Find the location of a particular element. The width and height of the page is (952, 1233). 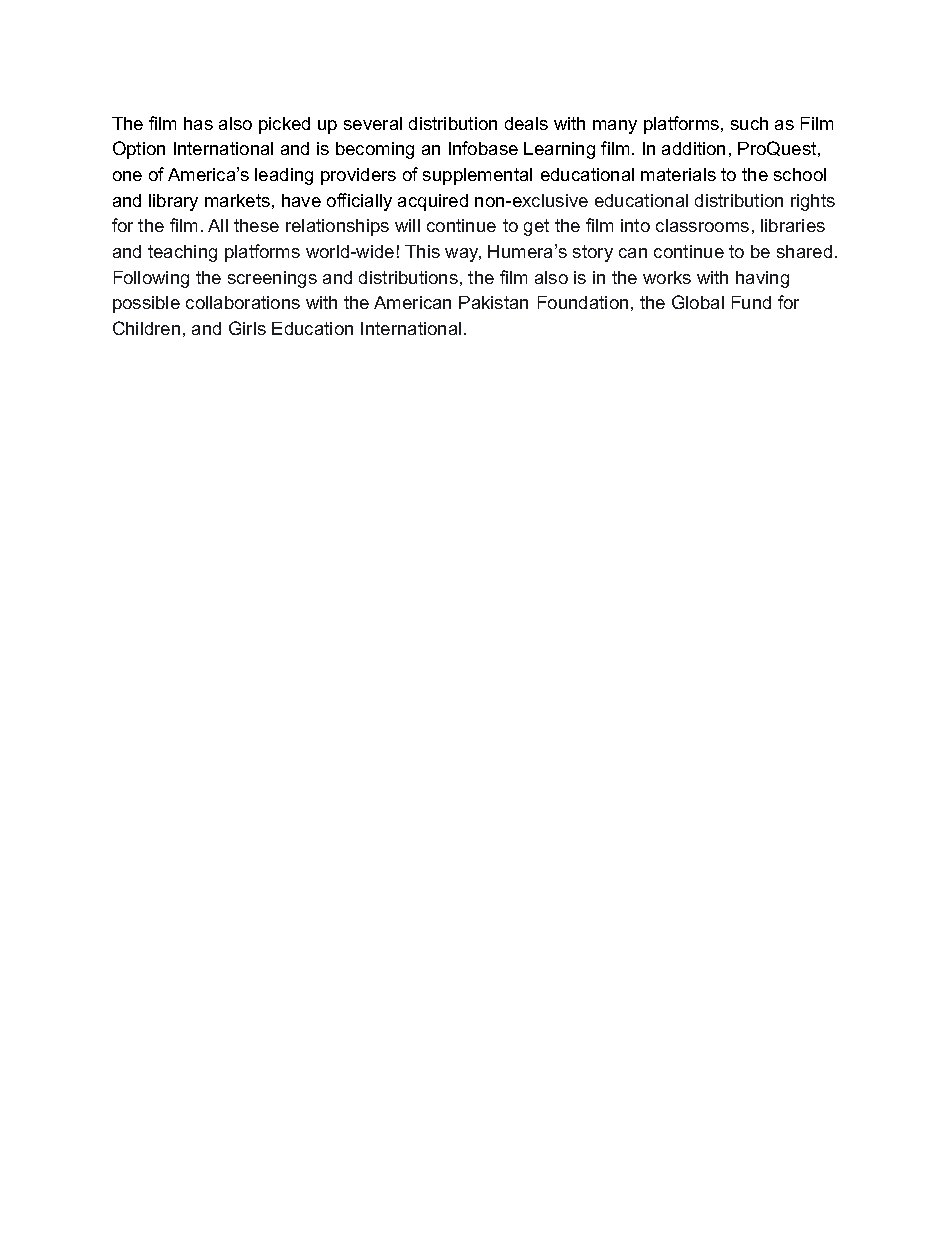

Girls is located at coordinates (247, 328).
